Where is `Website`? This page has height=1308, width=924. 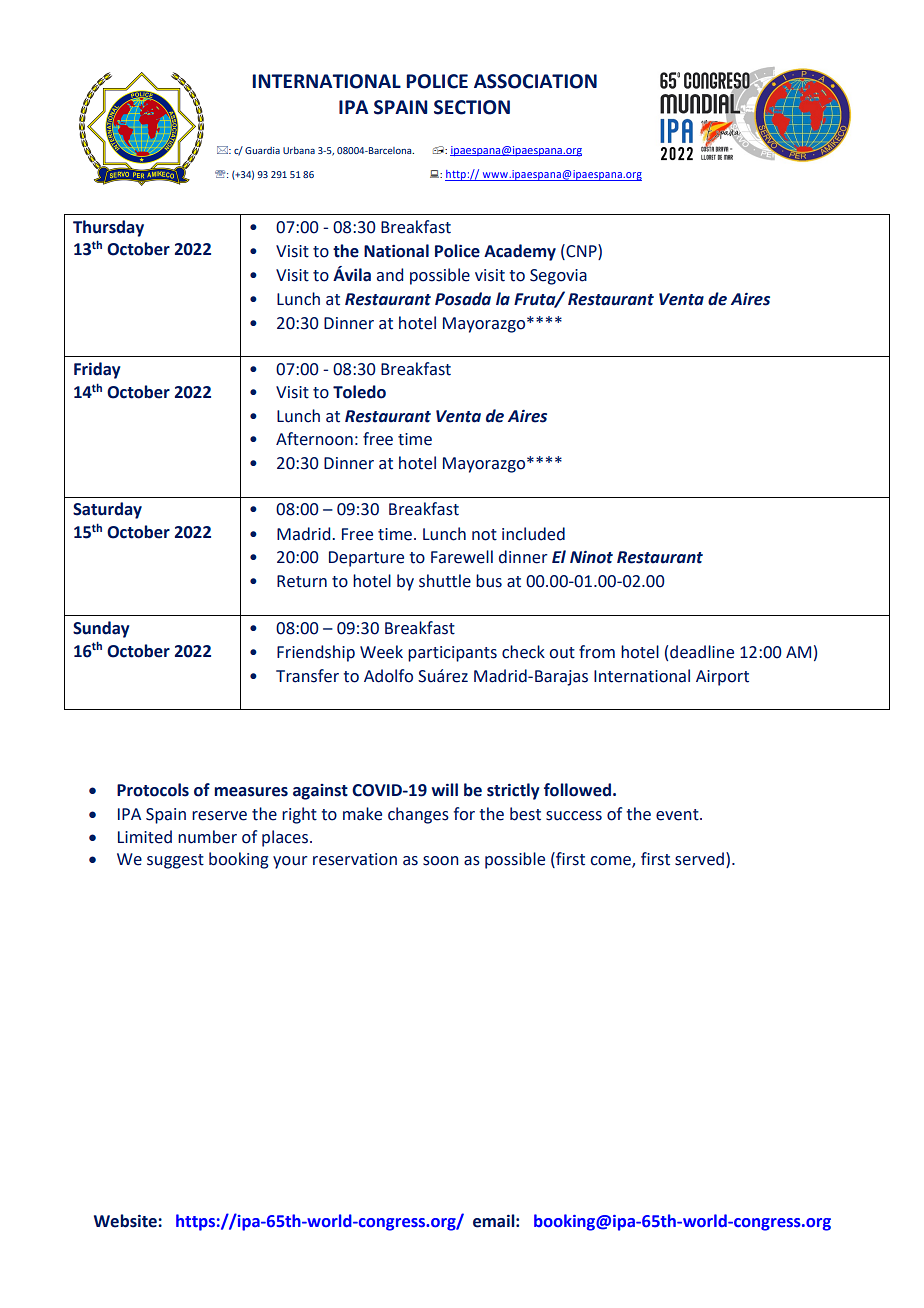 Website is located at coordinates (126, 1221).
